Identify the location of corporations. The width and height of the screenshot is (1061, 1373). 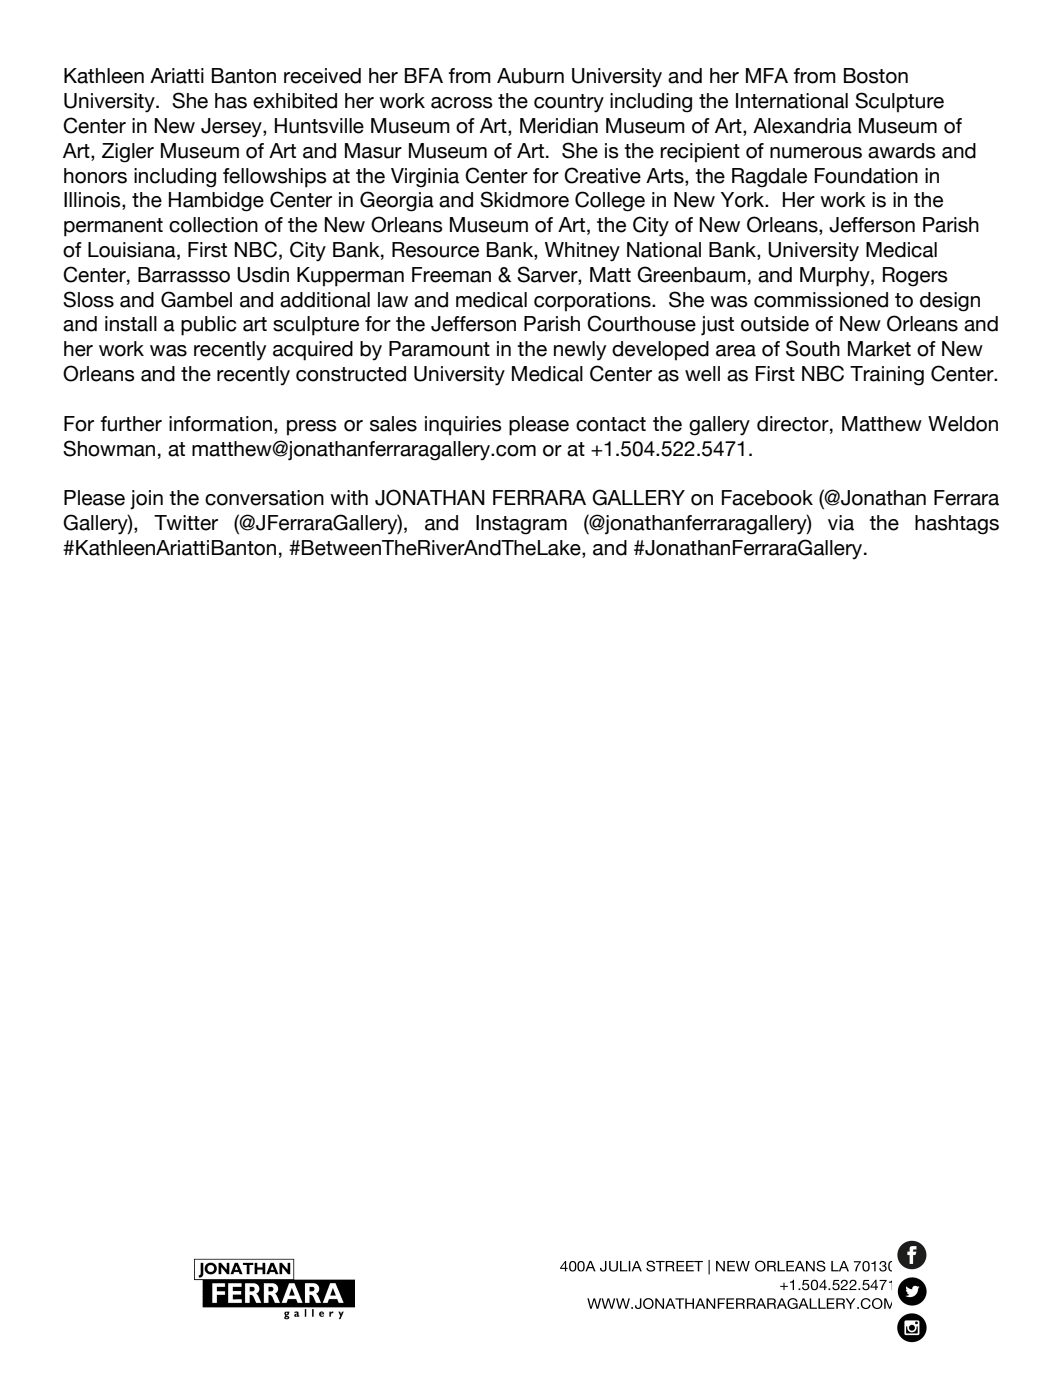
(593, 302).
